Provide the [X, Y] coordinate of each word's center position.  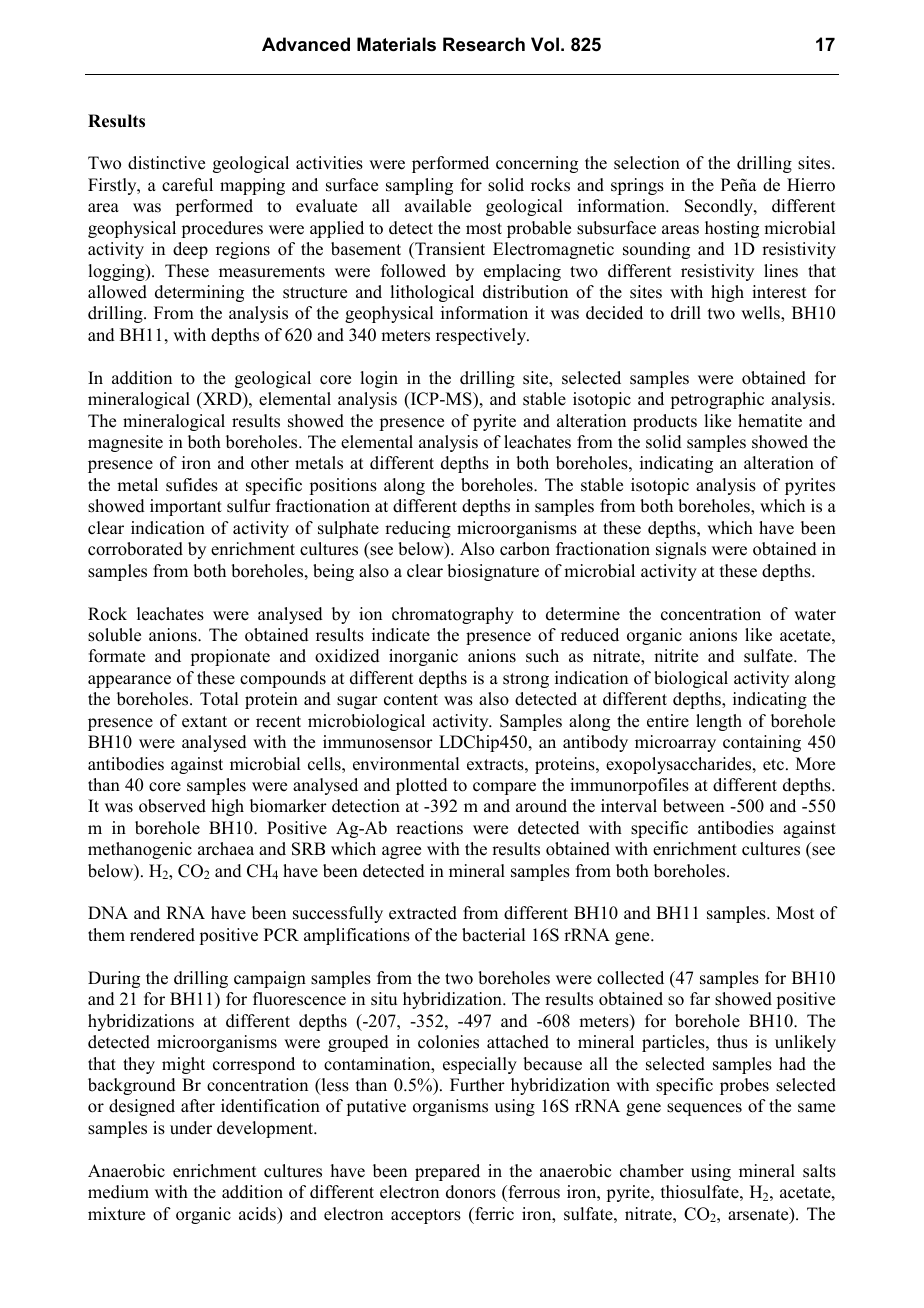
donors [471, 1192]
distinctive [166, 163]
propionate [230, 657]
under [191, 1128]
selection [647, 163]
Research [484, 44]
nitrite [676, 656]
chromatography [453, 615]
